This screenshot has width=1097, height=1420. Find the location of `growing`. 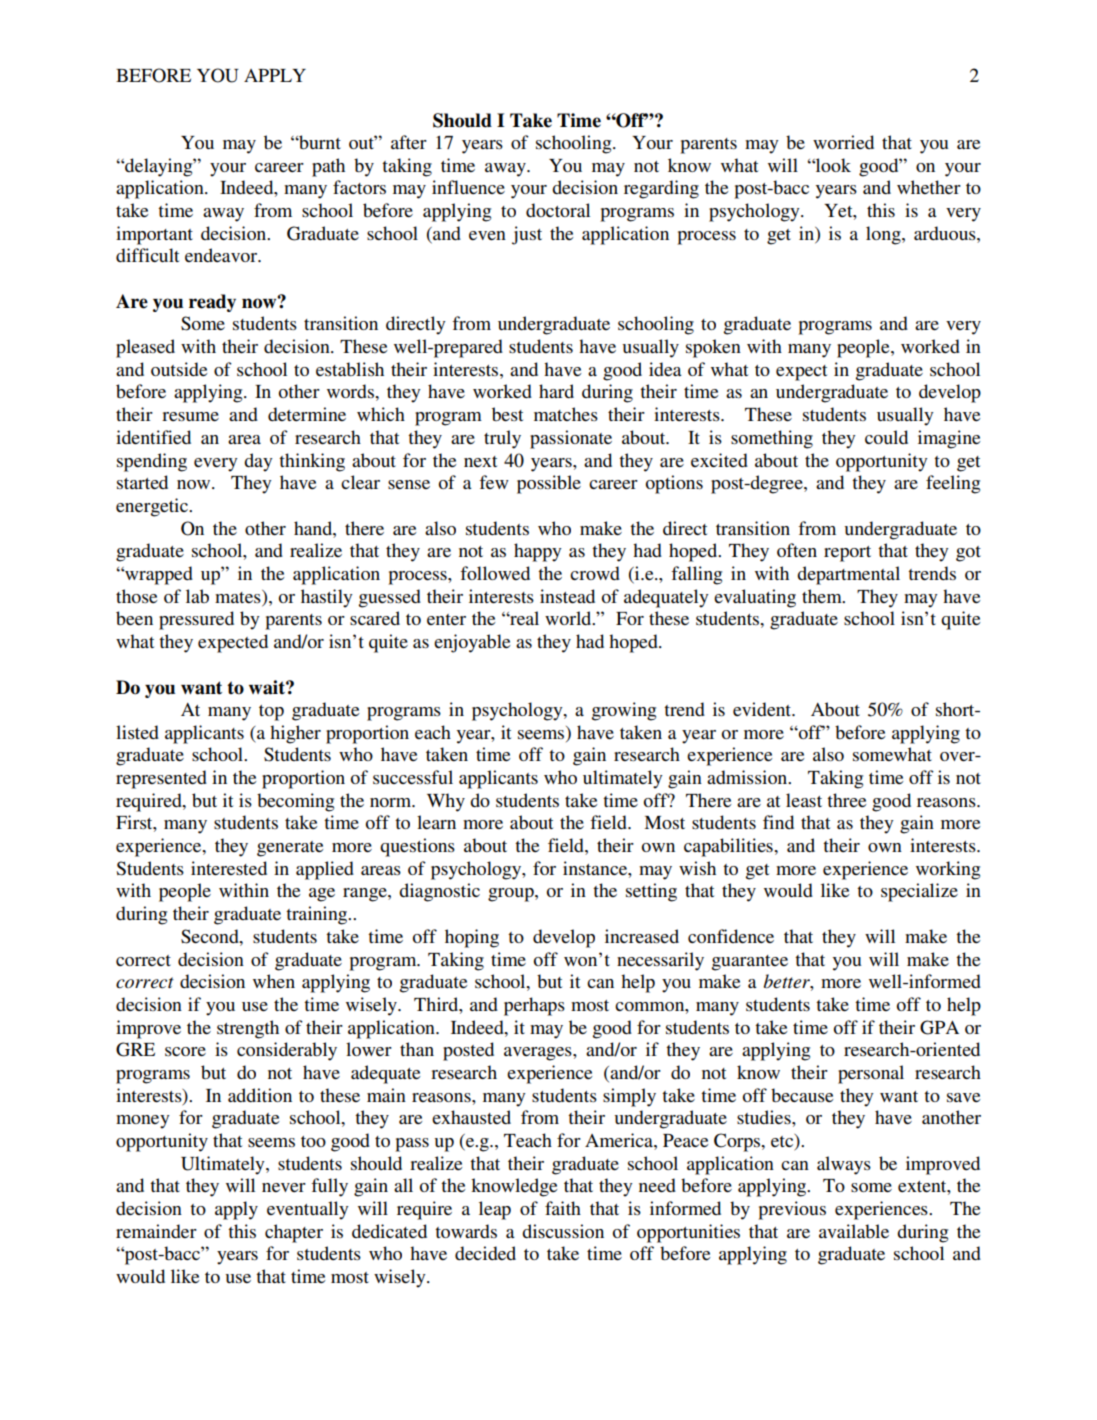

growing is located at coordinates (624, 711).
